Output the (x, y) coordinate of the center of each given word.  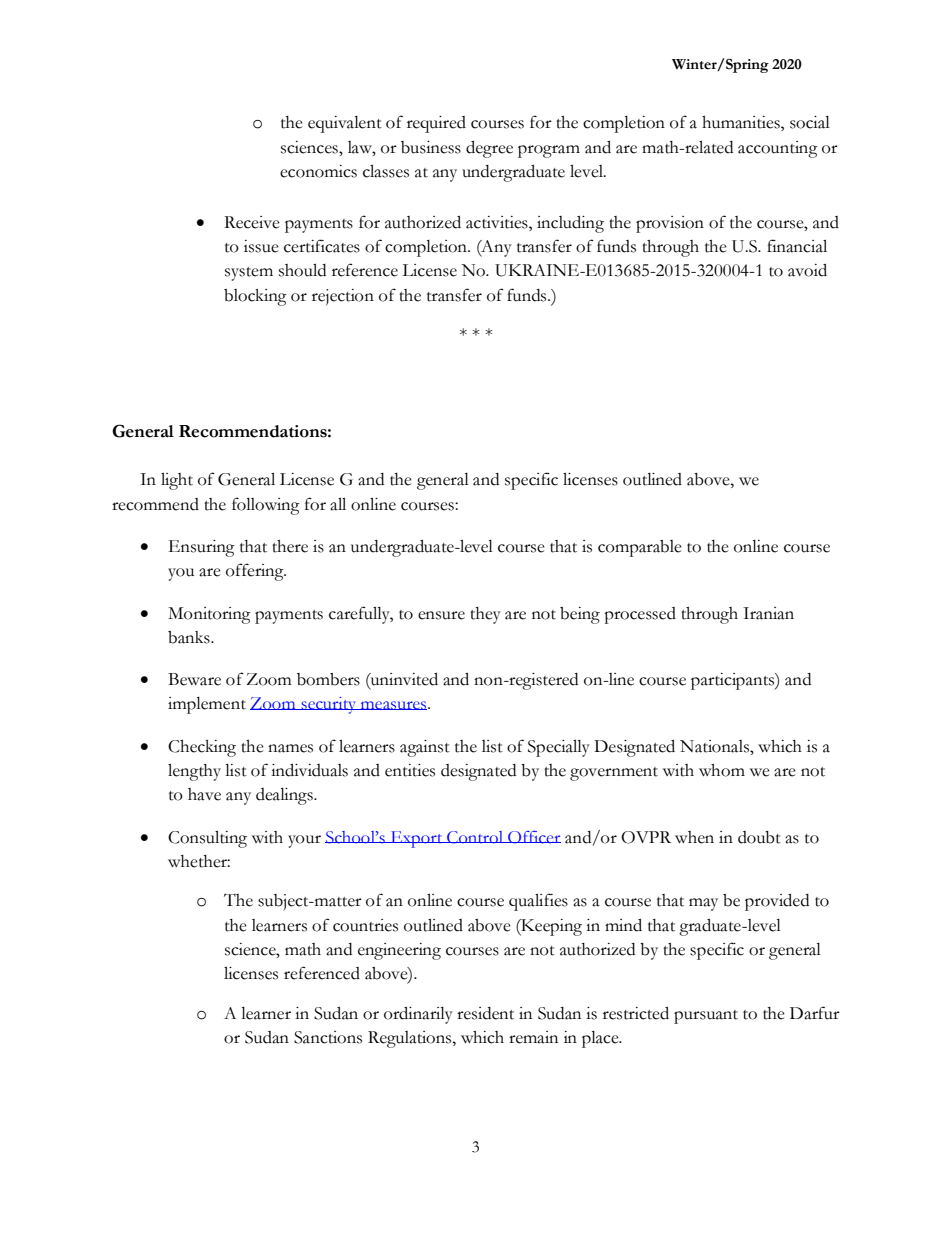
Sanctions (328, 1037)
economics (318, 171)
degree (489, 149)
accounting (778, 149)
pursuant (706, 1017)
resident (485, 1013)
